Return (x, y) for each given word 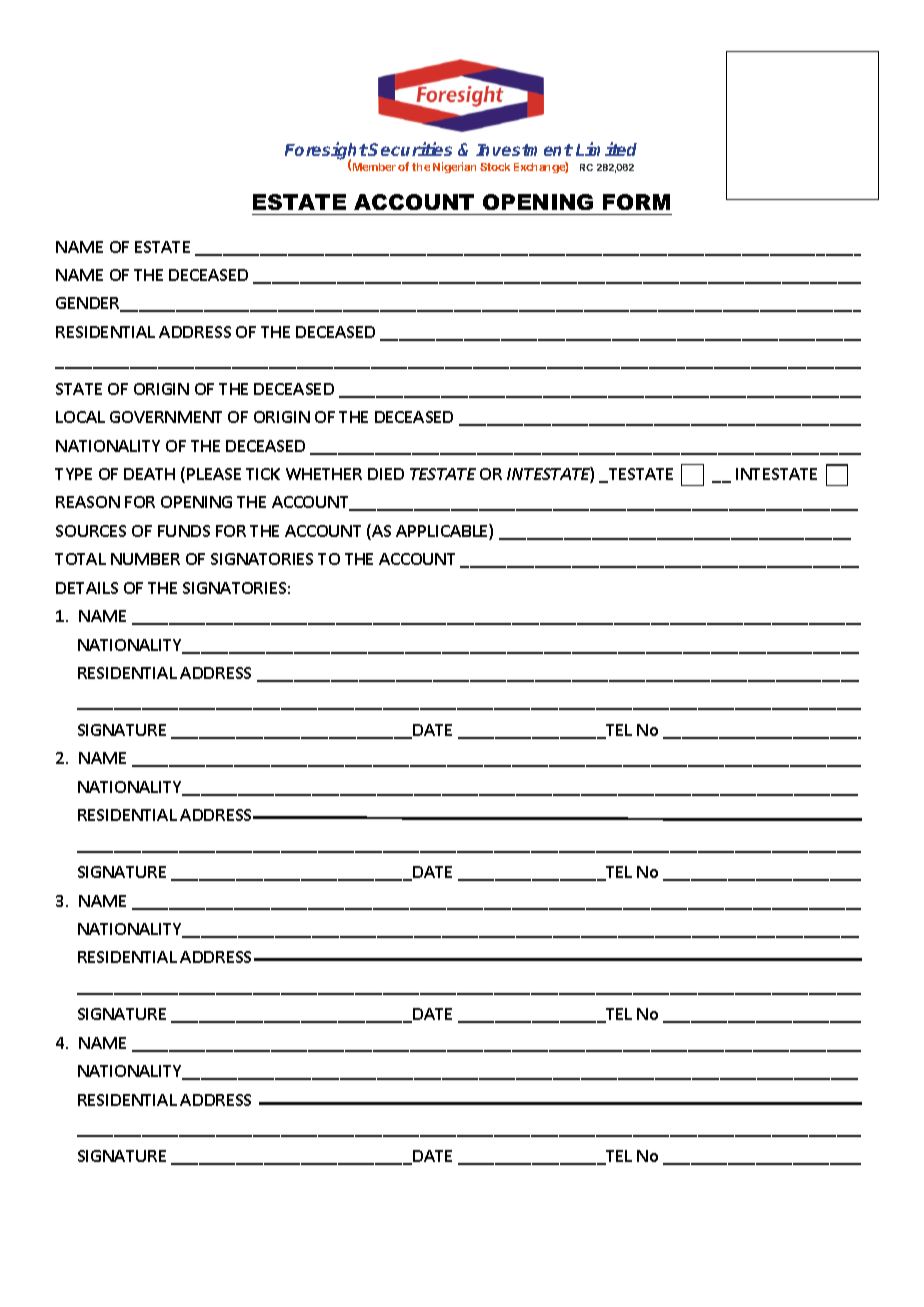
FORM (636, 202)
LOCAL (80, 417)
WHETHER (324, 474)
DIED (386, 474)
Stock (495, 167)
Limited (606, 149)
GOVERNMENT (166, 417)
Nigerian (454, 167)
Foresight (326, 152)
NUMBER (145, 559)
